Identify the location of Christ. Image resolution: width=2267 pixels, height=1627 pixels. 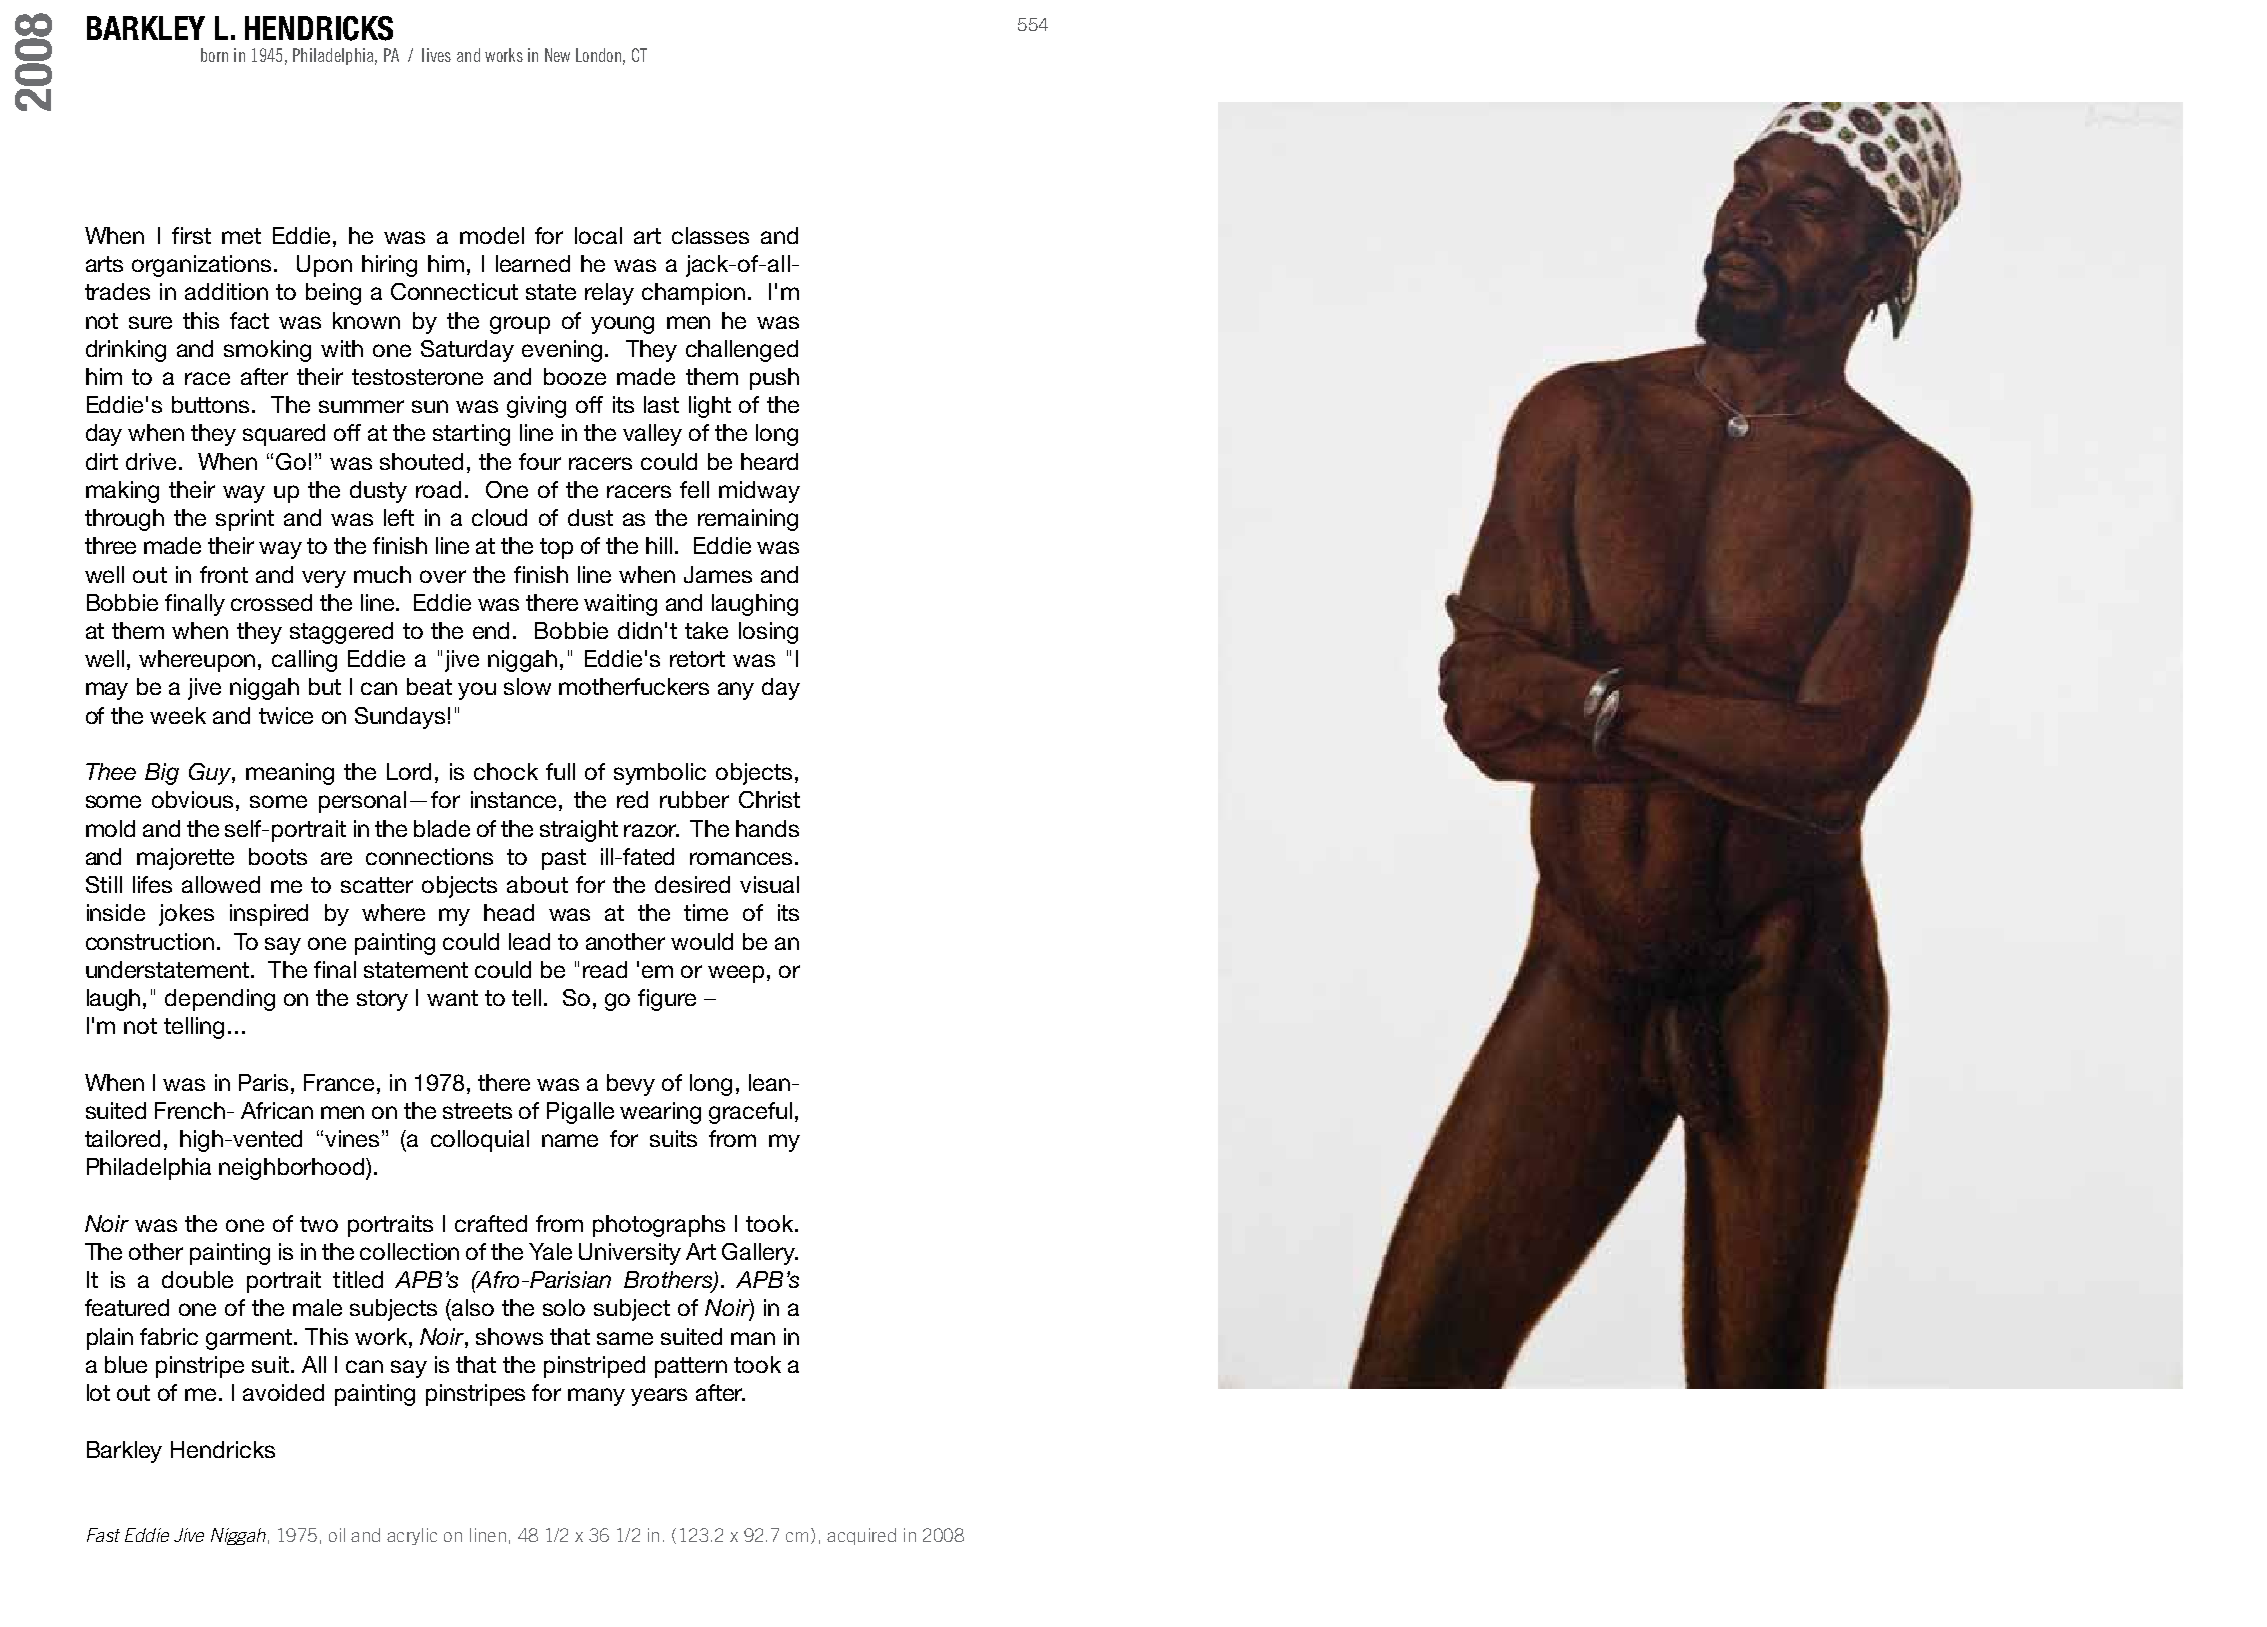
(769, 799).
